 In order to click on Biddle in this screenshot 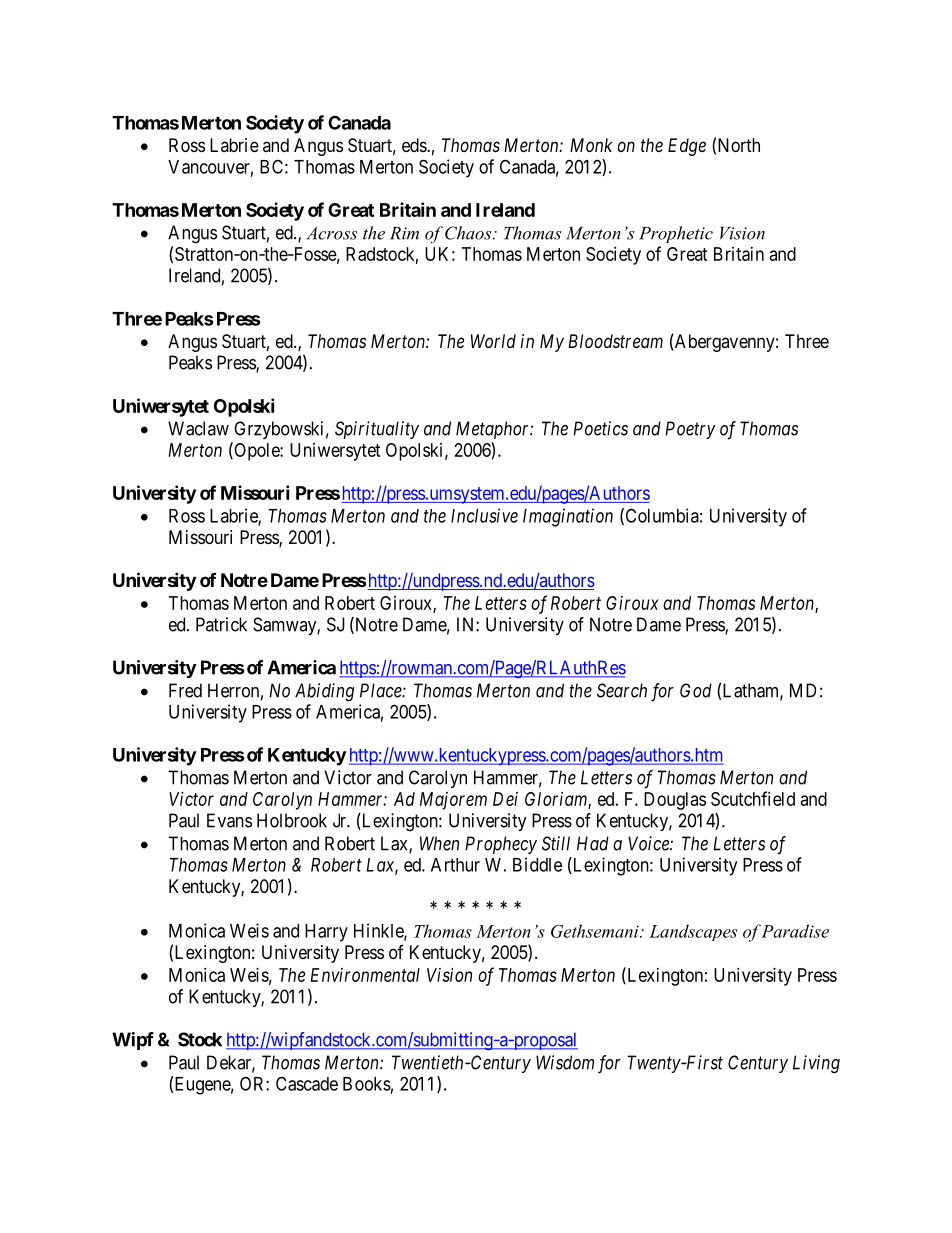, I will do `click(537, 864)`.
